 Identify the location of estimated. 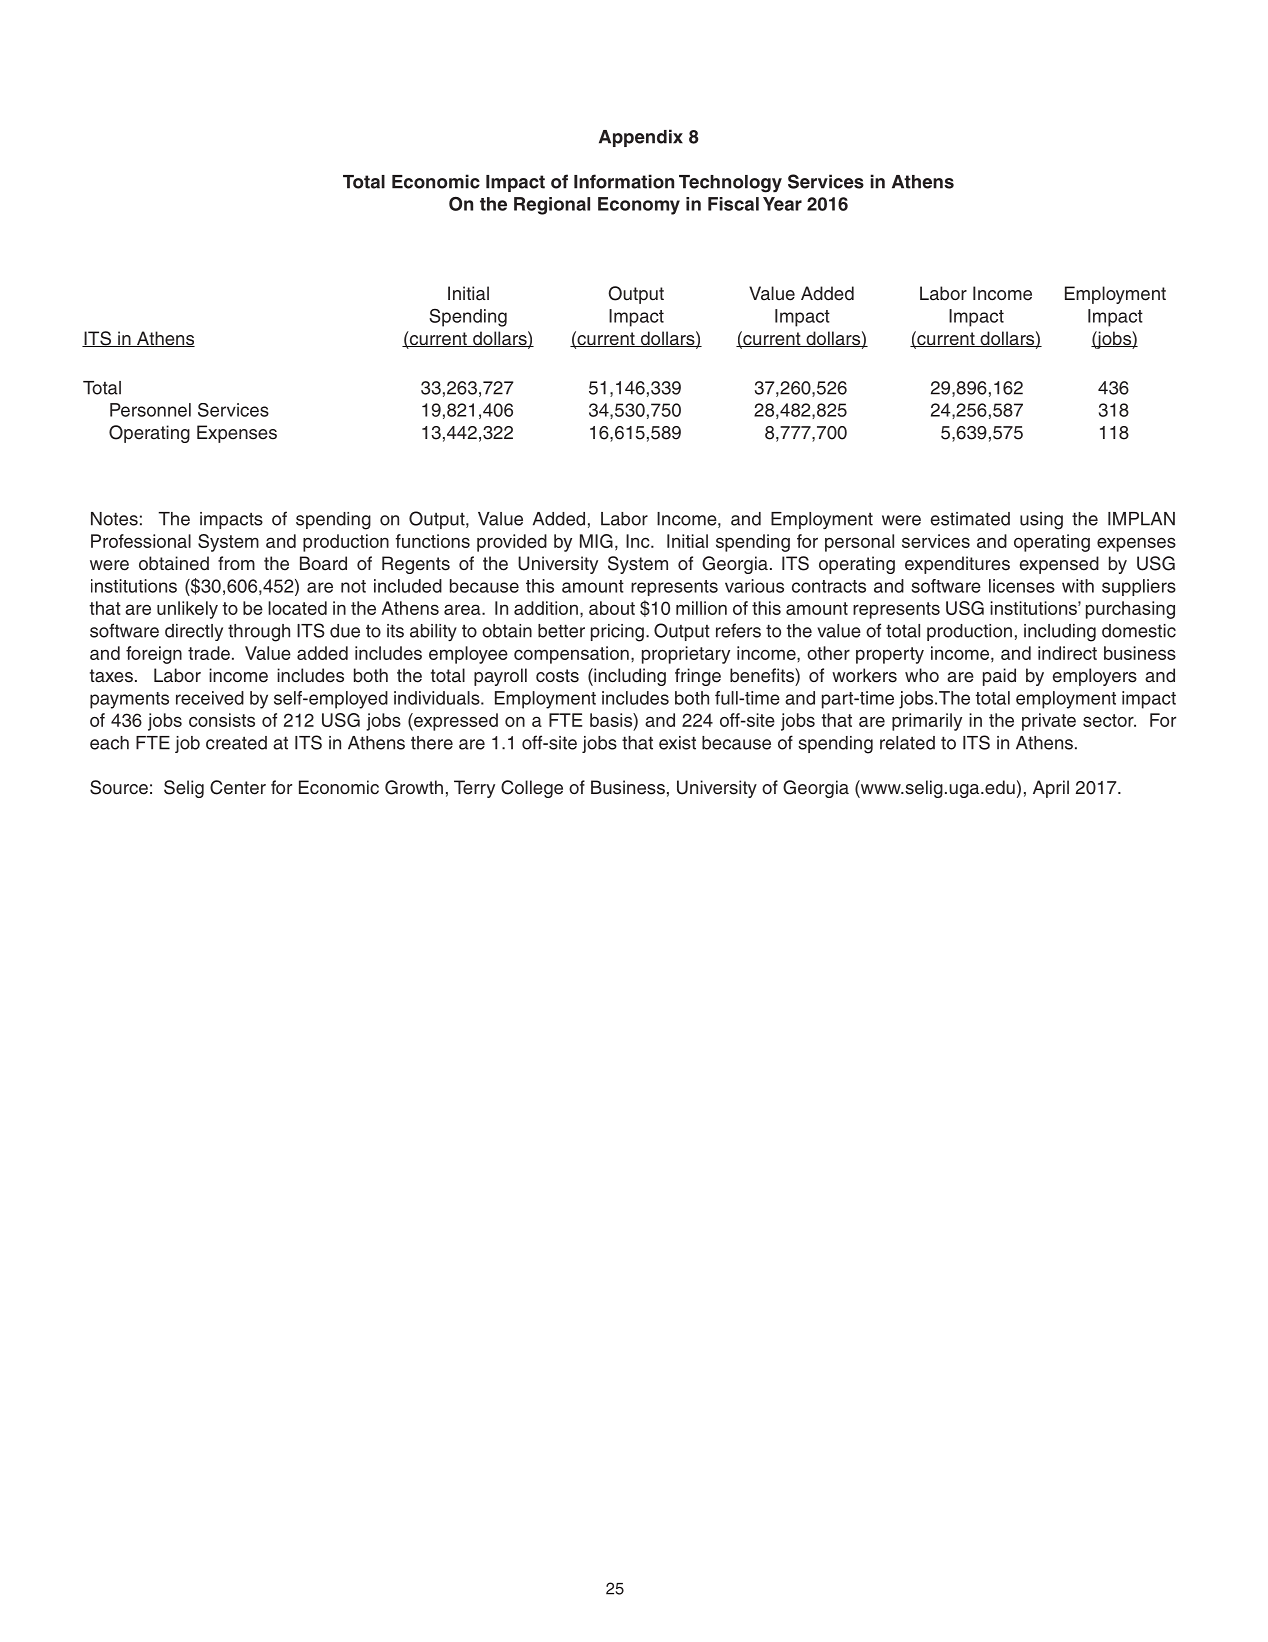
(970, 519).
